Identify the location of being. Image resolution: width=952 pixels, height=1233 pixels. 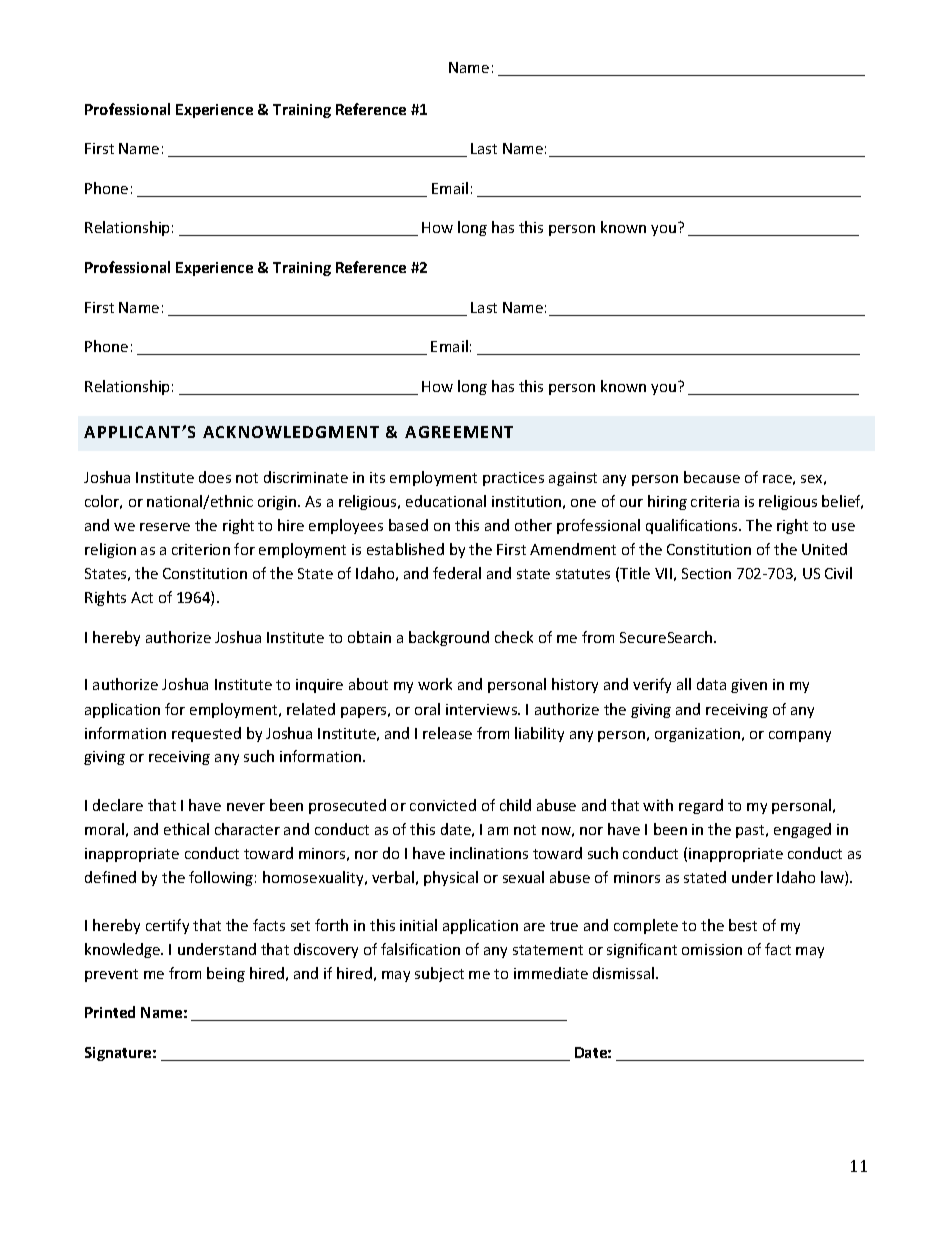
(226, 974).
